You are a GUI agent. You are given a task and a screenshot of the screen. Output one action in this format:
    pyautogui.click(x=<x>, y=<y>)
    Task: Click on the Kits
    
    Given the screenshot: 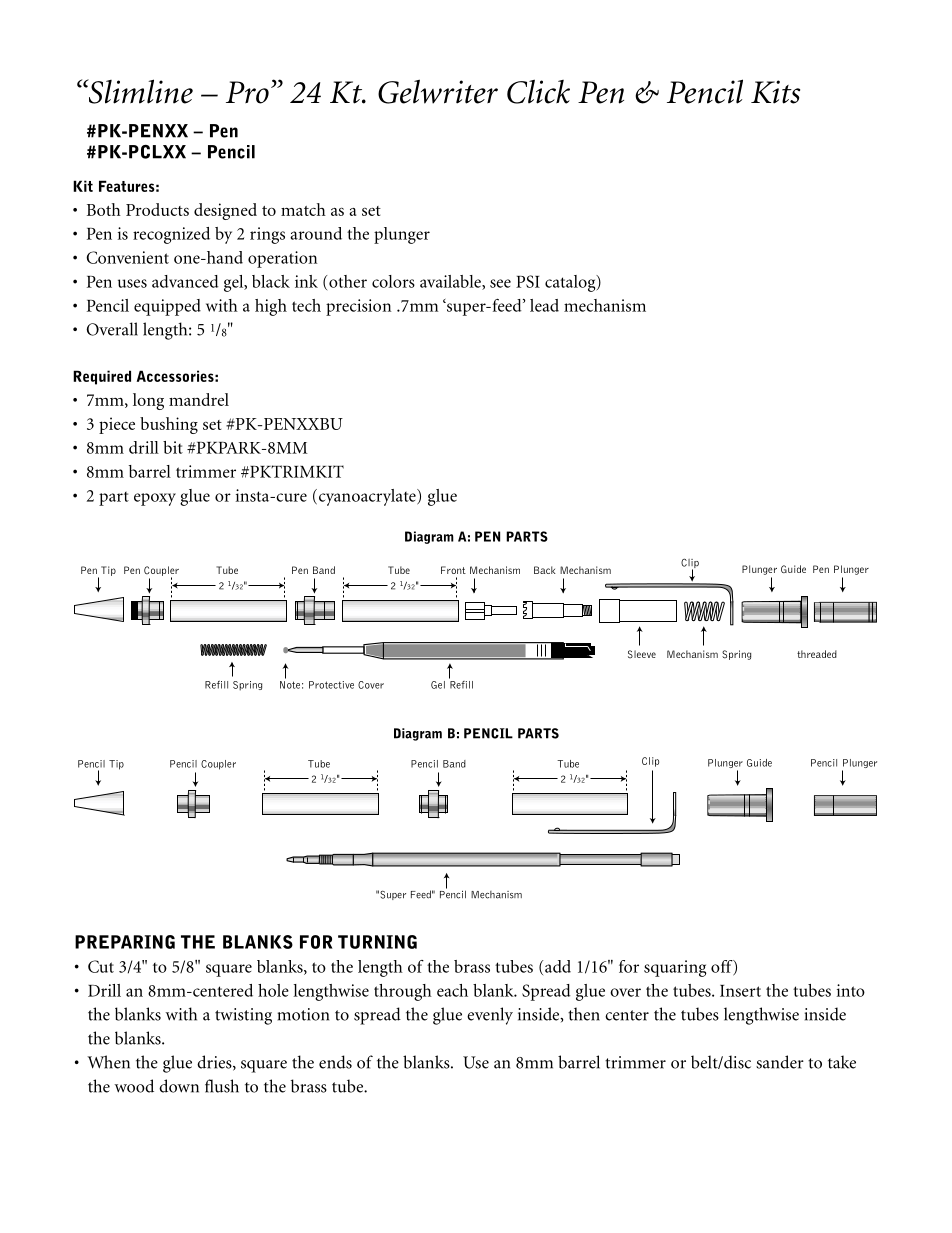 What is the action you would take?
    pyautogui.click(x=775, y=92)
